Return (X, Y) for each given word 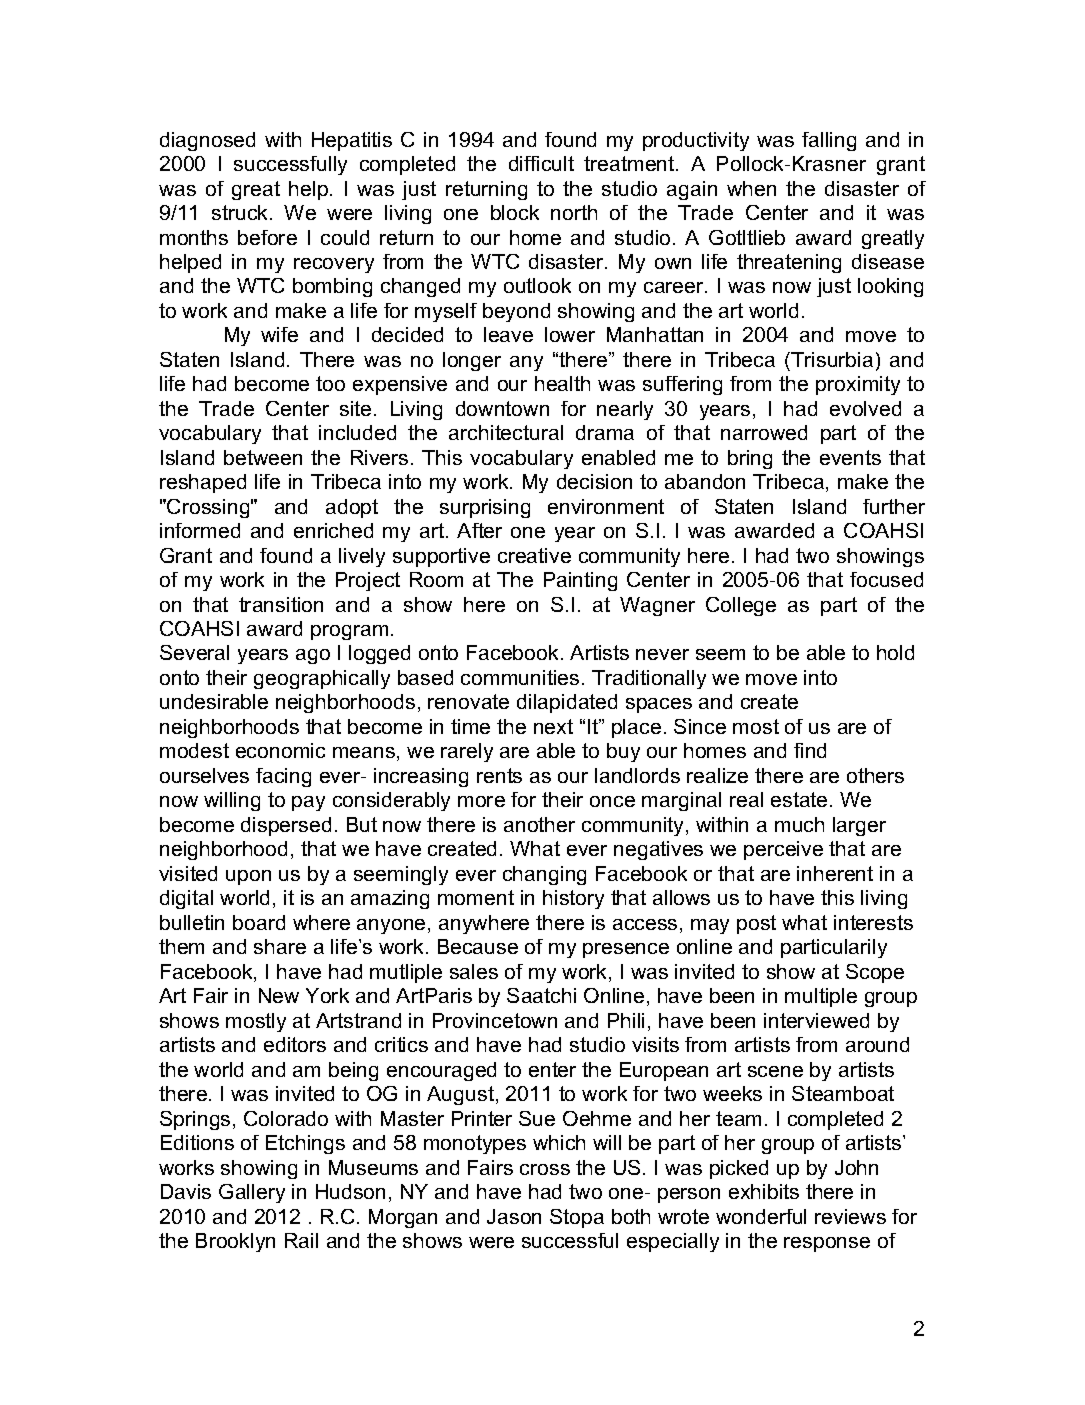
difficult (541, 163)
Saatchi (541, 995)
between (263, 457)
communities (520, 677)
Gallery (252, 1193)
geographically (322, 679)
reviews (850, 1216)
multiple (821, 997)
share (280, 946)
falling (829, 141)
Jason (514, 1216)
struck (241, 212)
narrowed (764, 432)
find (810, 750)
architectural (506, 432)
